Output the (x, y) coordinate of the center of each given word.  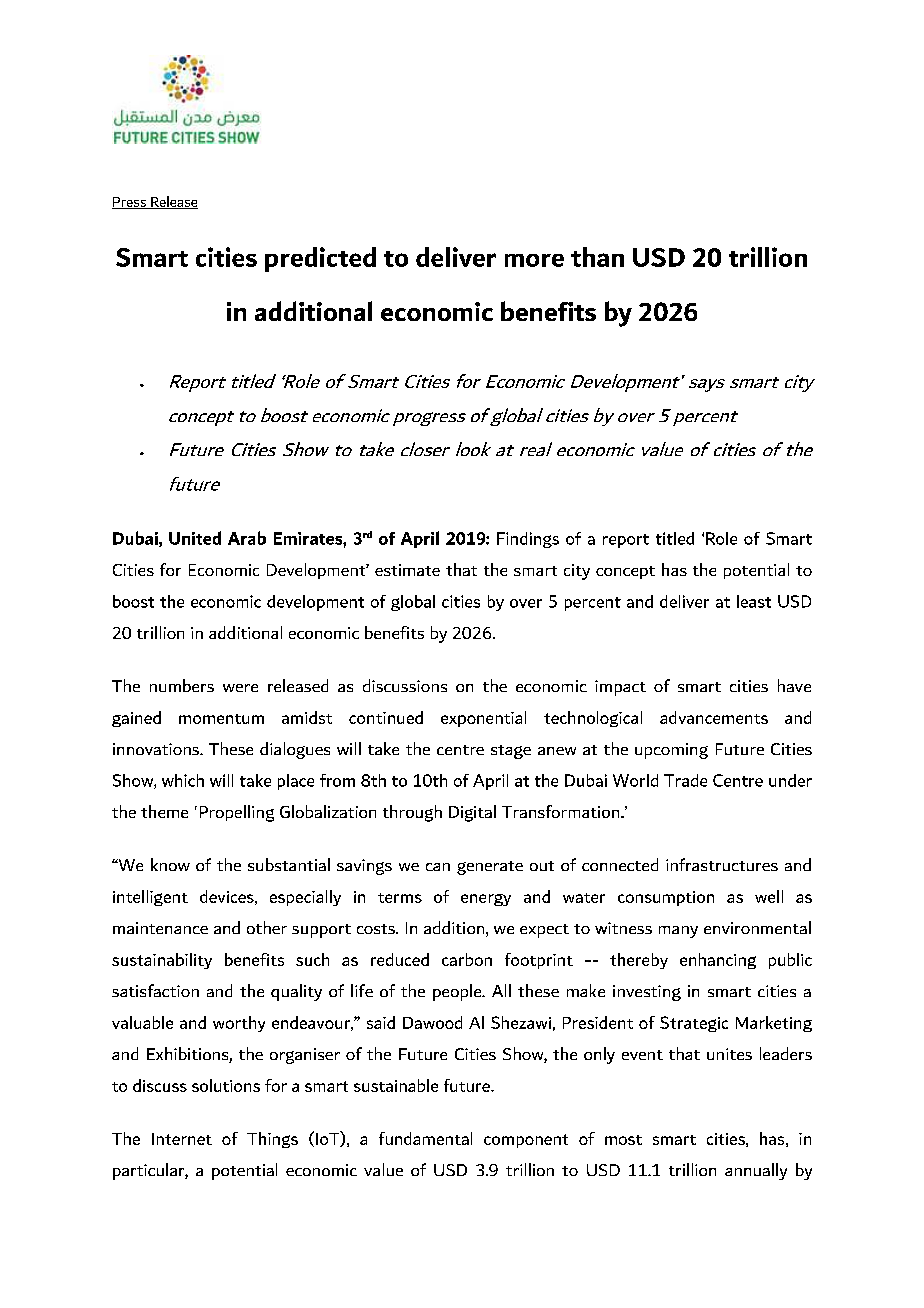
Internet (182, 1139)
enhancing (718, 961)
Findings (528, 540)
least (754, 601)
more (534, 260)
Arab (247, 538)
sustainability (162, 961)
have (794, 685)
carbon (467, 959)
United (195, 538)
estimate (407, 570)
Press (130, 203)
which (183, 780)
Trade (685, 780)
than (597, 257)
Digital (472, 813)
